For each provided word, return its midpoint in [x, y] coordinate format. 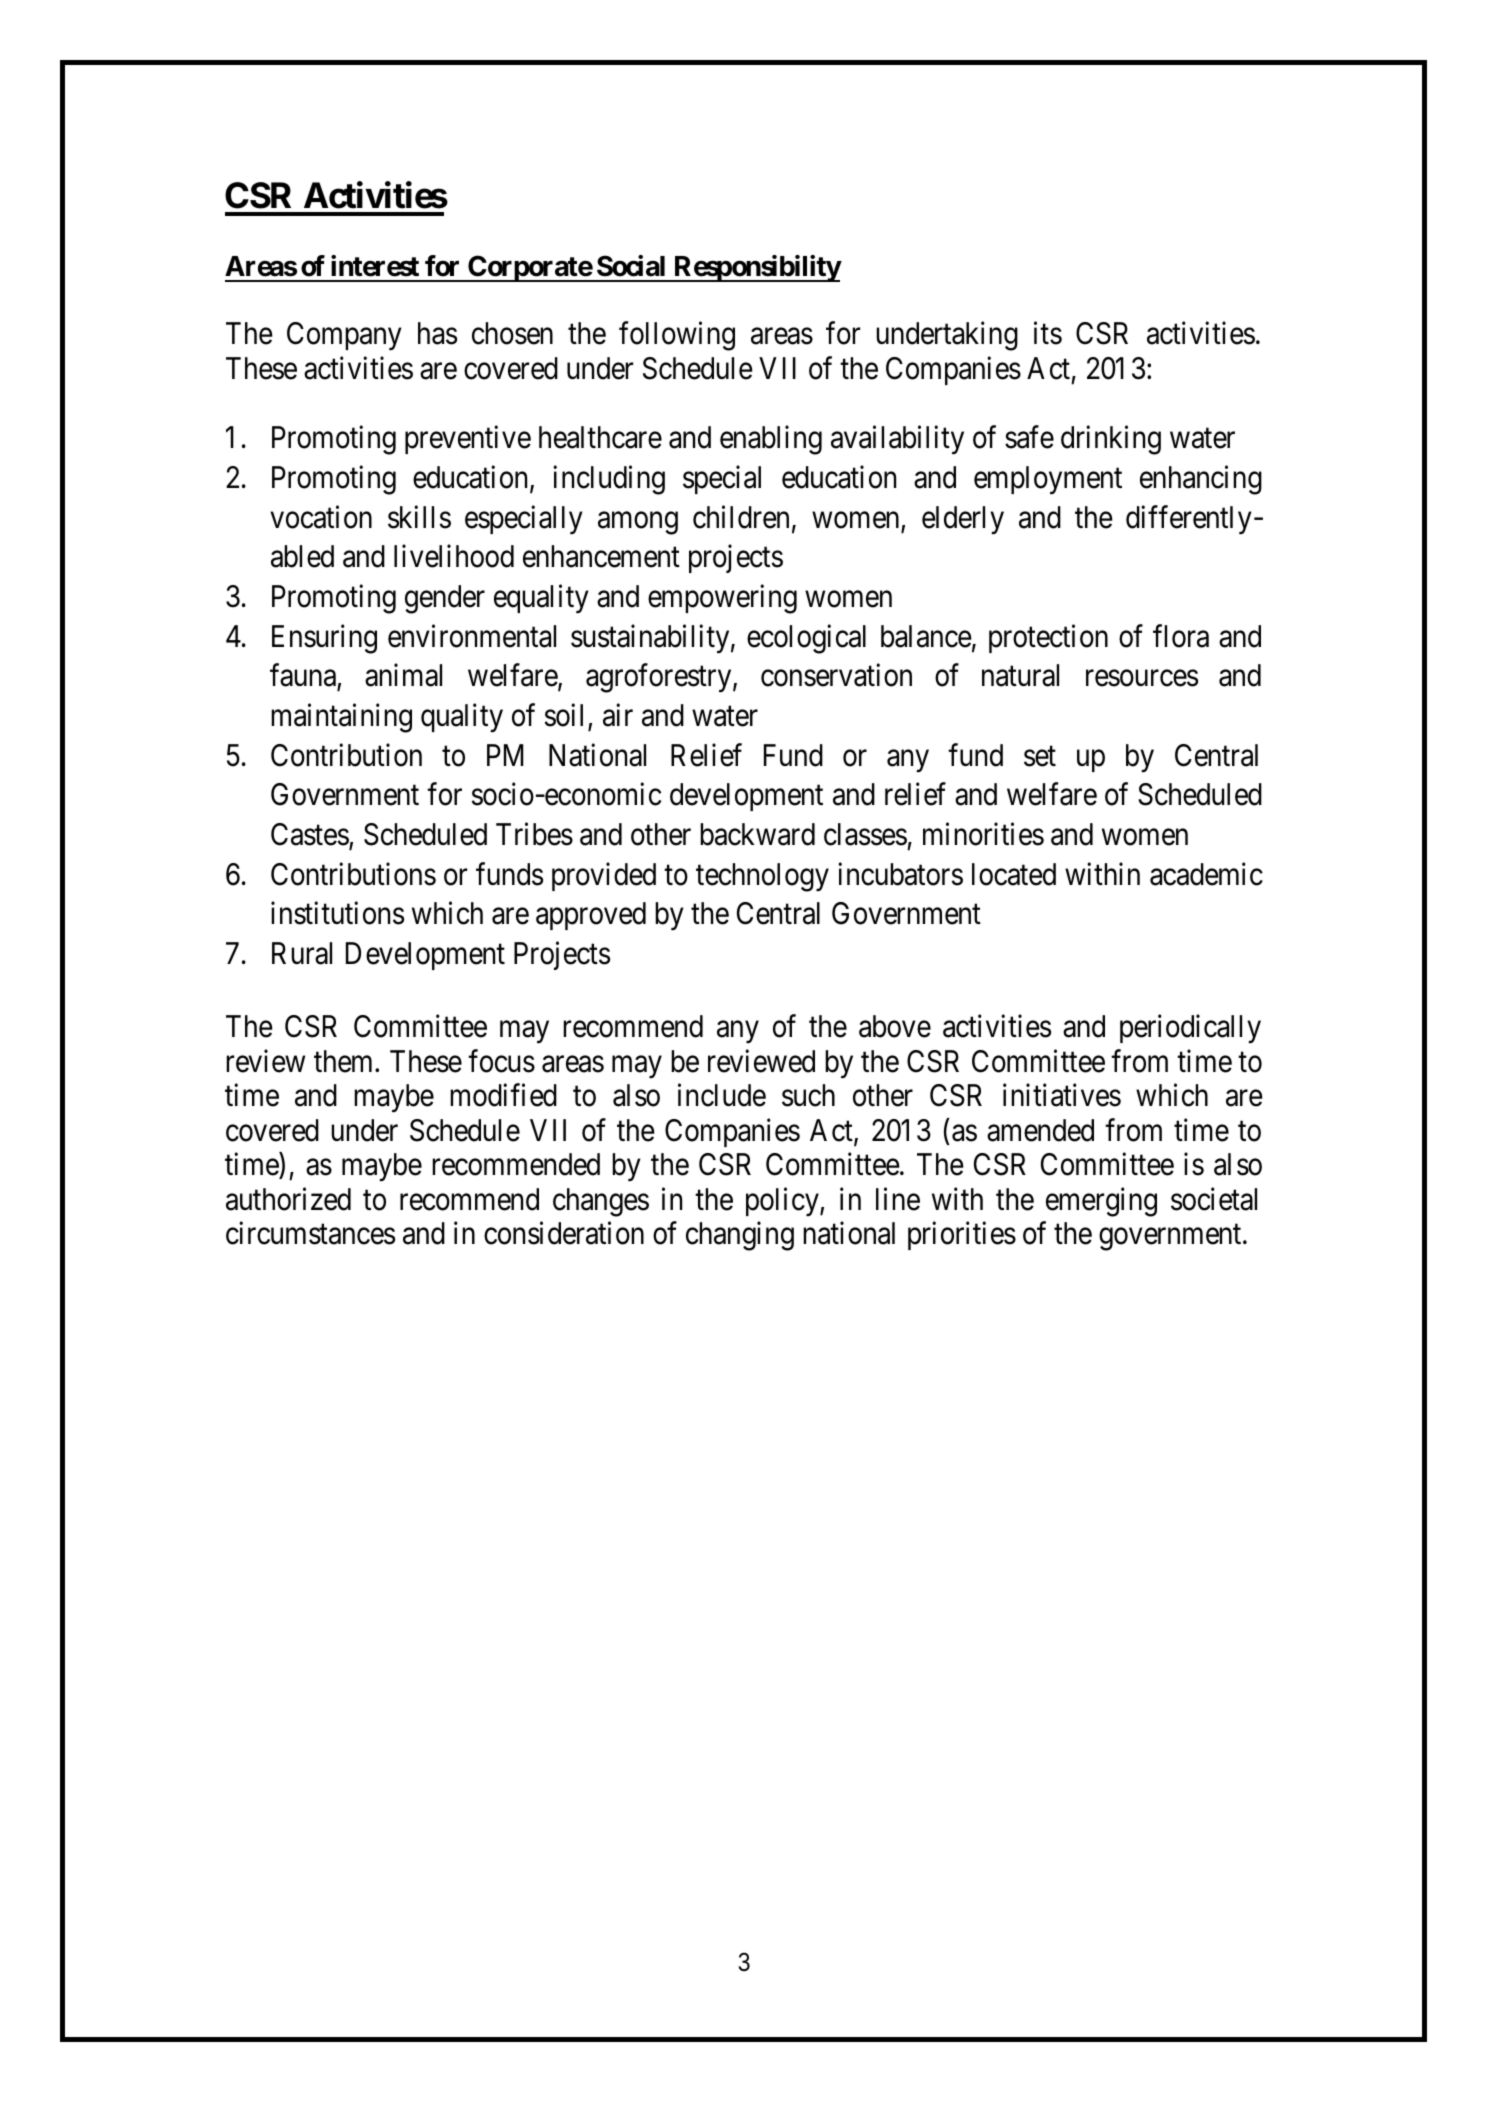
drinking [1111, 440]
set [1040, 756]
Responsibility [756, 268]
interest [375, 266]
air [618, 715]
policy [783, 1201]
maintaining [341, 718]
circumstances [310, 1233]
